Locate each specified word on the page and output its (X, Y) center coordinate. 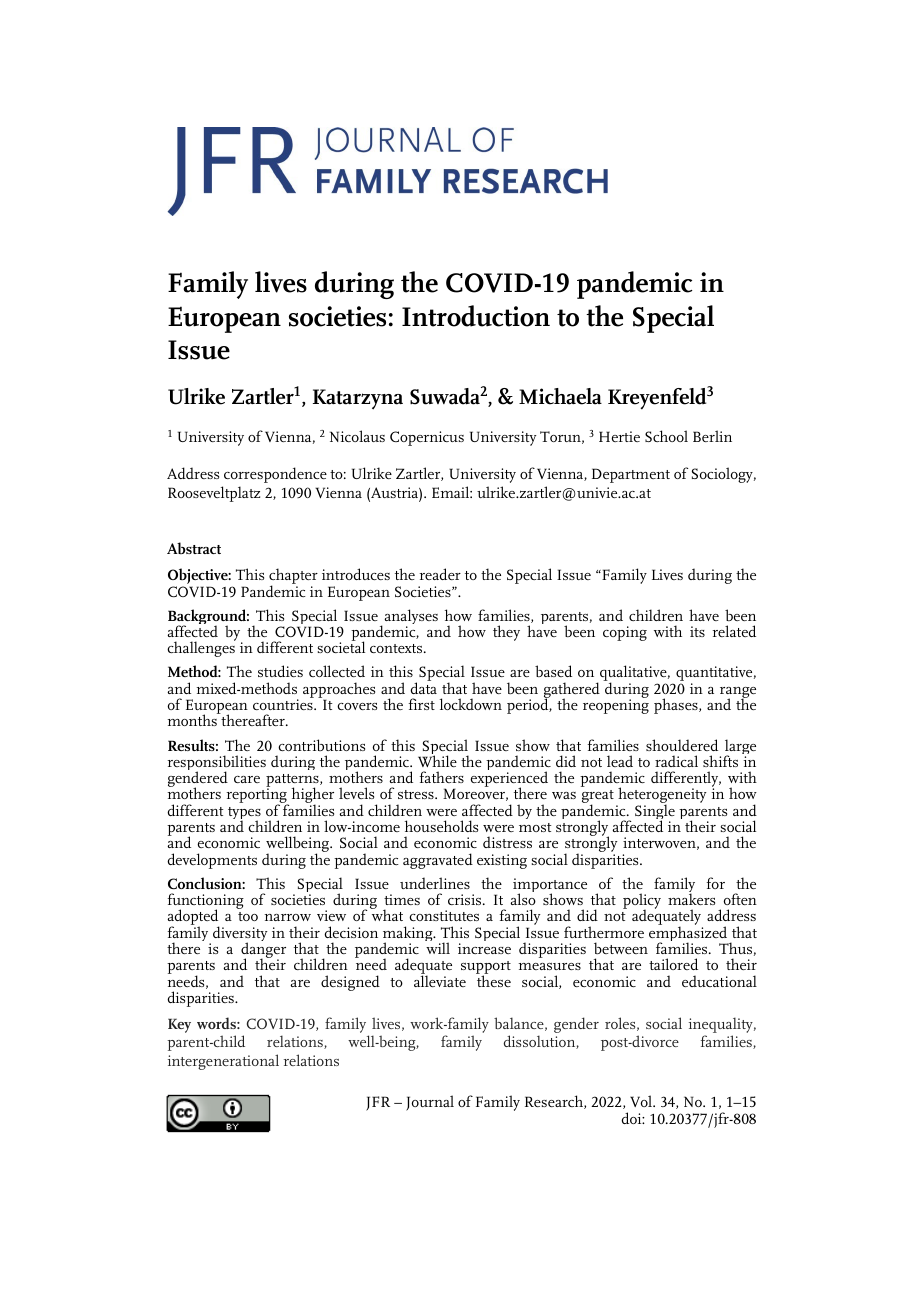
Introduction (476, 316)
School (666, 436)
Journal (430, 1103)
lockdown (471, 704)
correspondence (275, 475)
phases (677, 706)
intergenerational (223, 1062)
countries (284, 703)
